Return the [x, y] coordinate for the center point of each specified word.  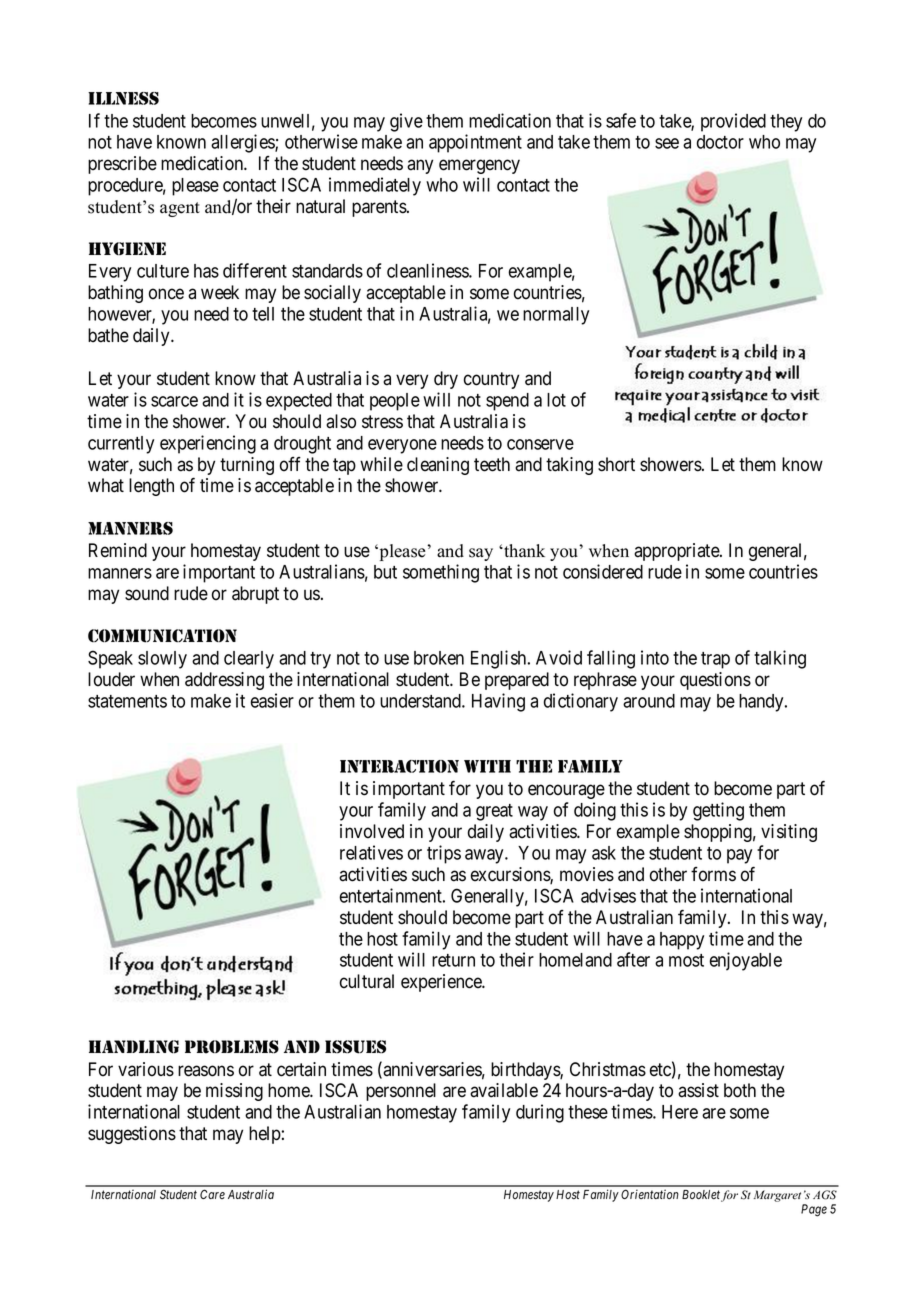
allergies [243, 143]
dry [446, 380]
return [453, 960]
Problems [232, 1047]
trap [715, 660]
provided [733, 122]
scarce [174, 401]
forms [713, 874]
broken [439, 658]
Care [212, 1194]
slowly [162, 660]
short [616, 464]
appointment [475, 143]
